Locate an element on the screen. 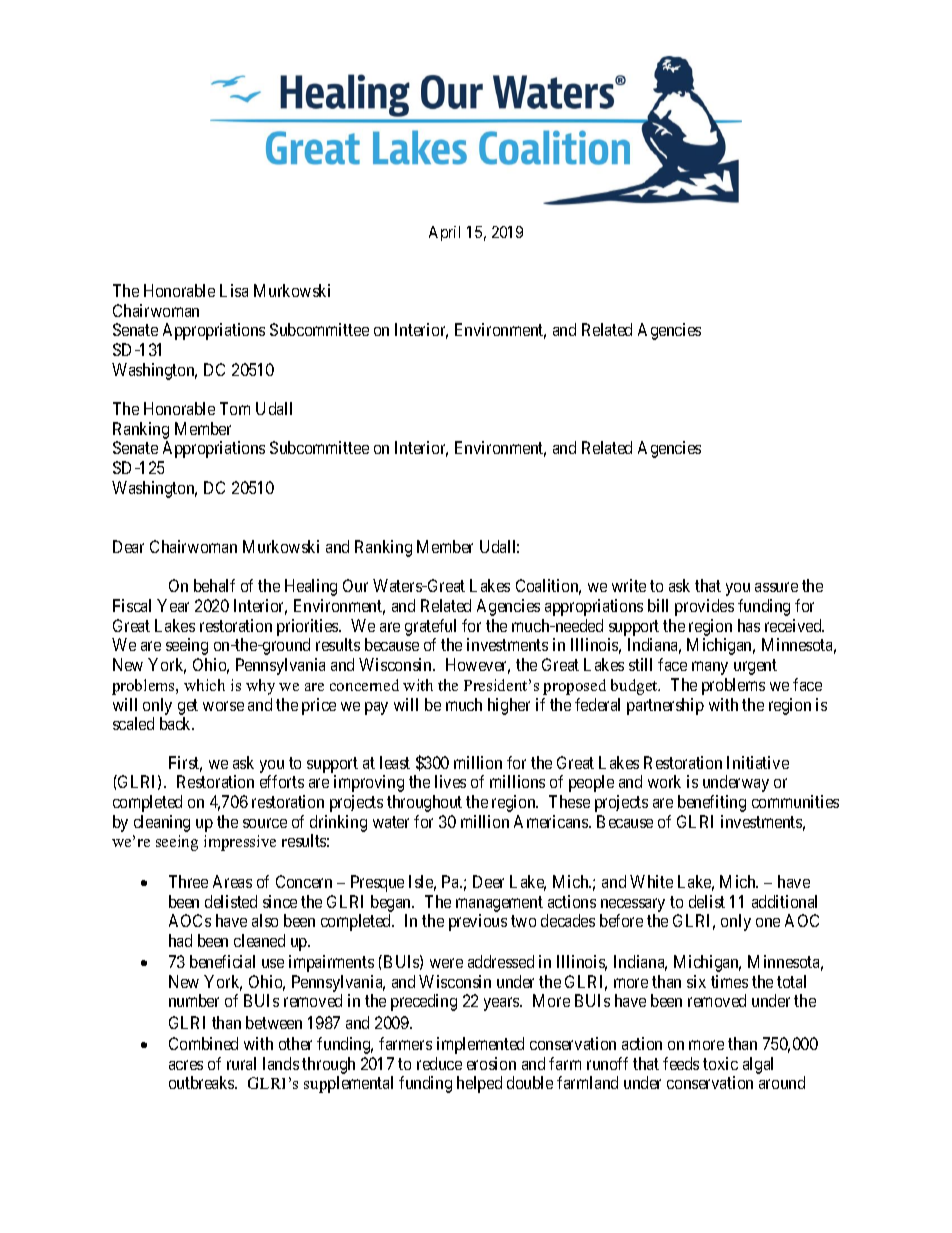  toxic is located at coordinates (720, 1063).
